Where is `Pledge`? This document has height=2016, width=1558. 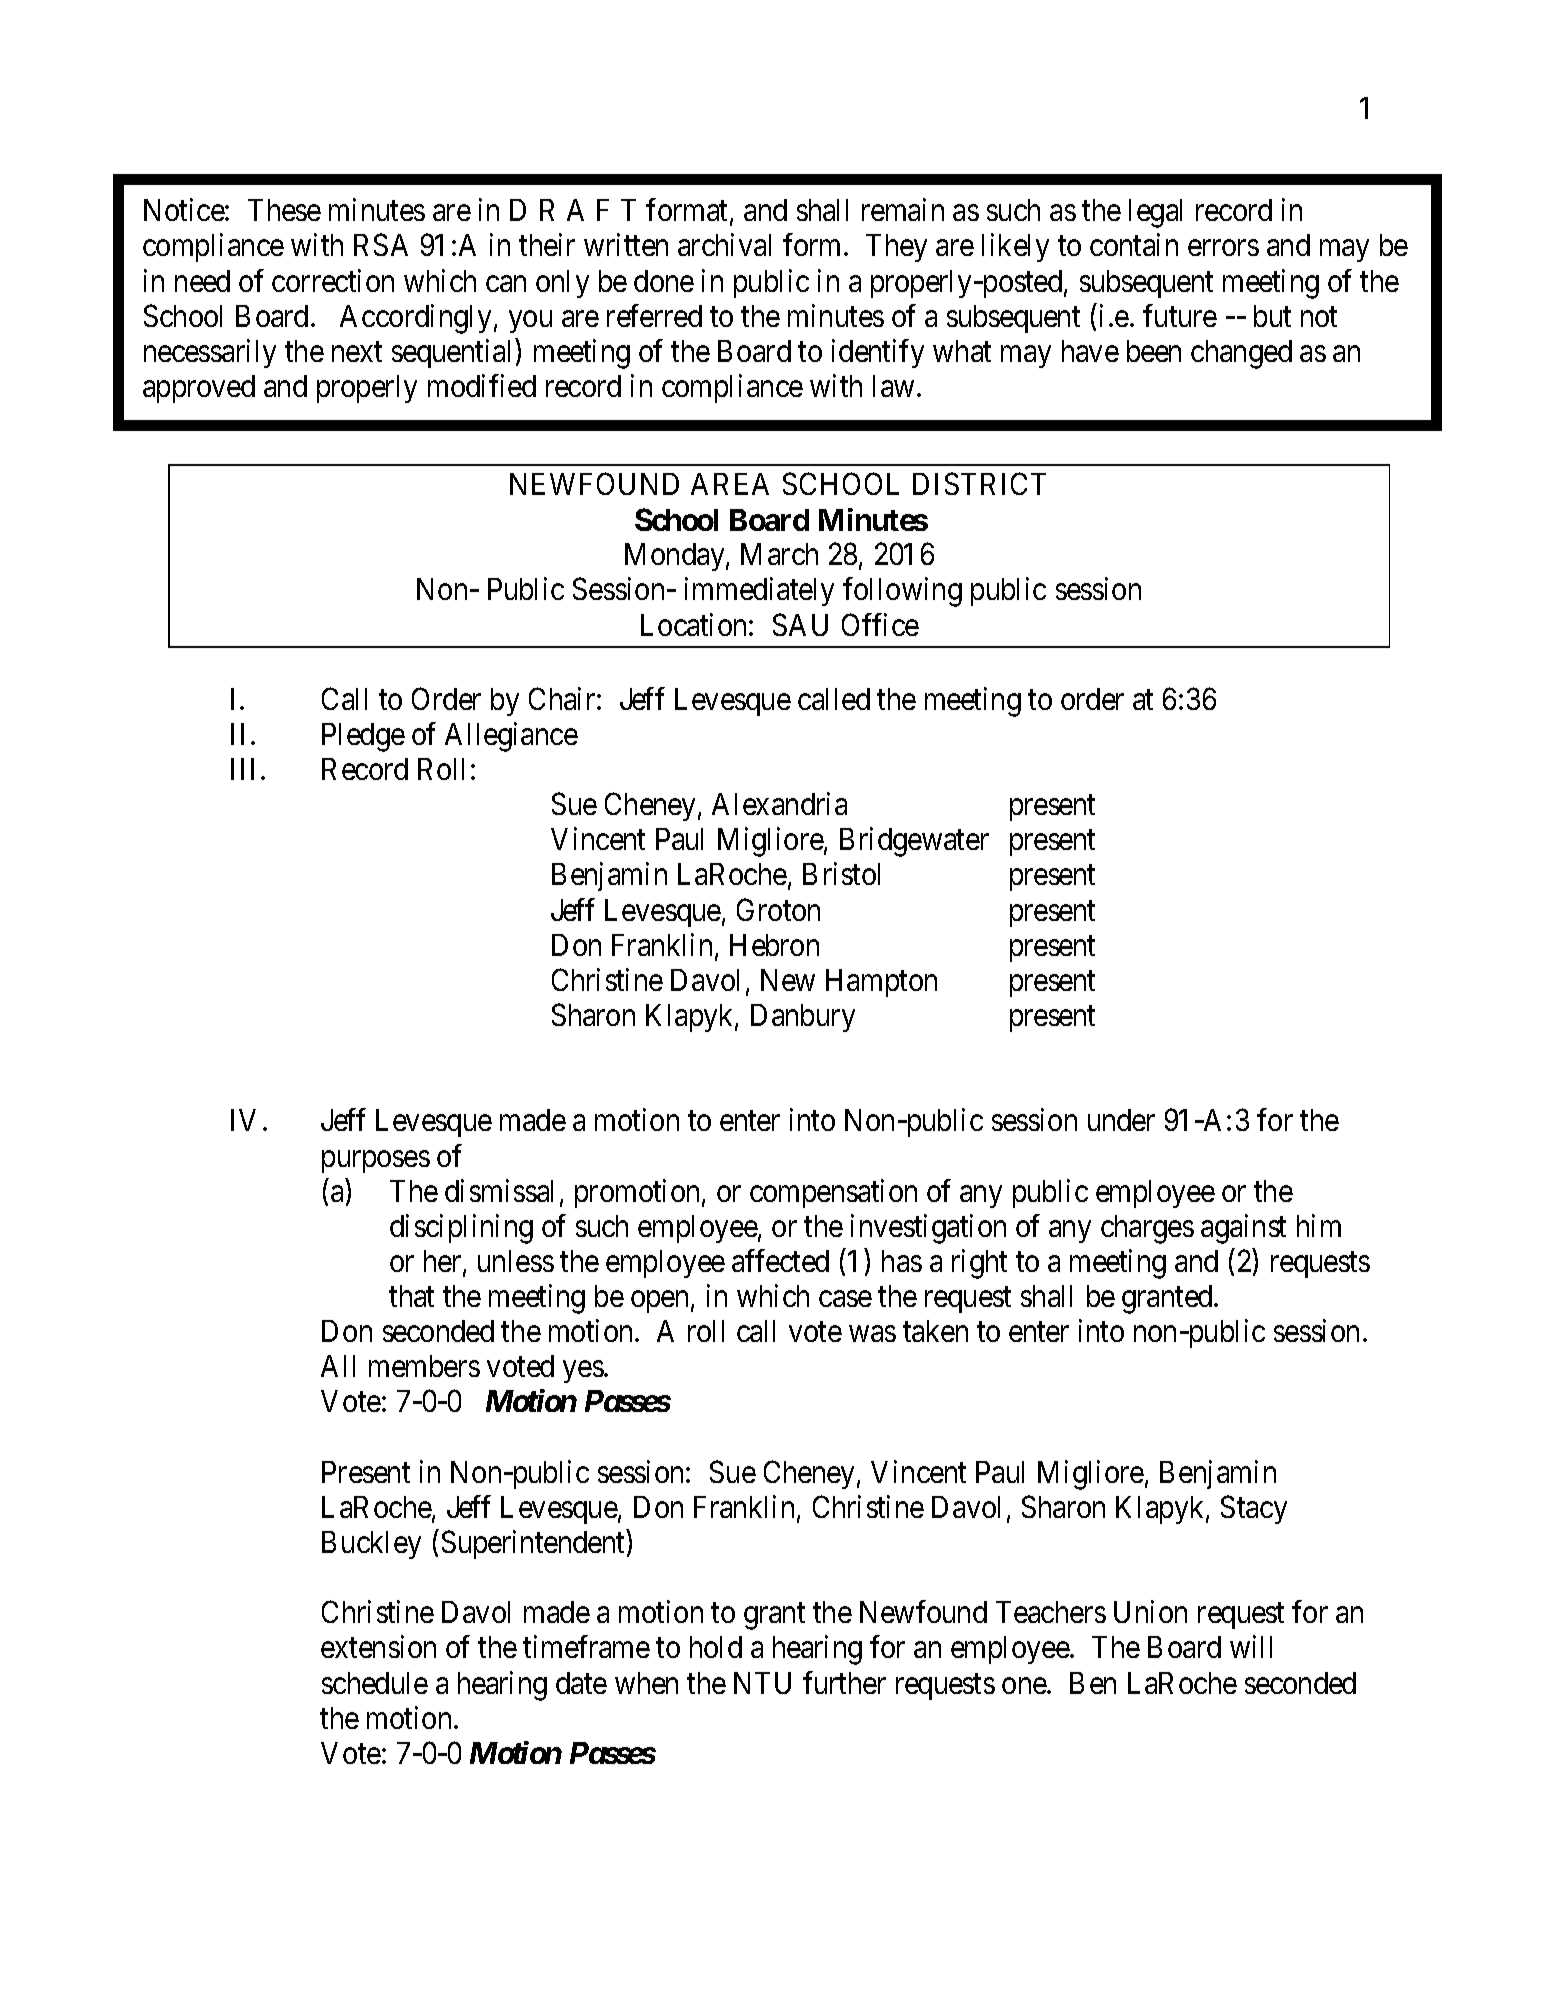
Pledge is located at coordinates (363, 737).
